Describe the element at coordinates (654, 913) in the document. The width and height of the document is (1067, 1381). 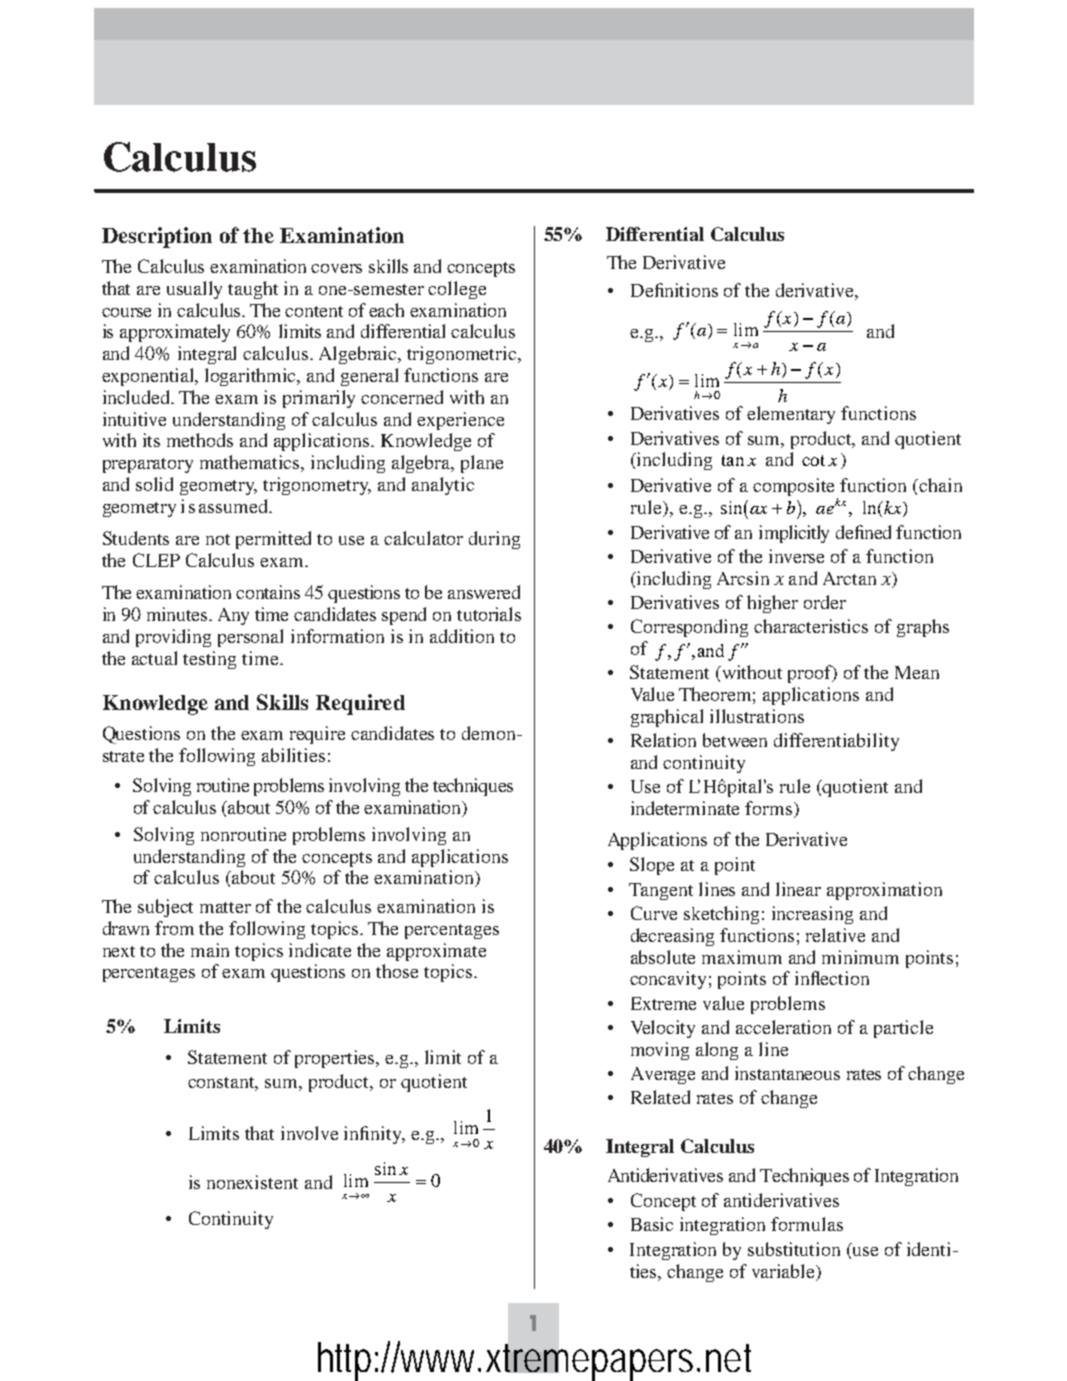
I see `Curve` at that location.
